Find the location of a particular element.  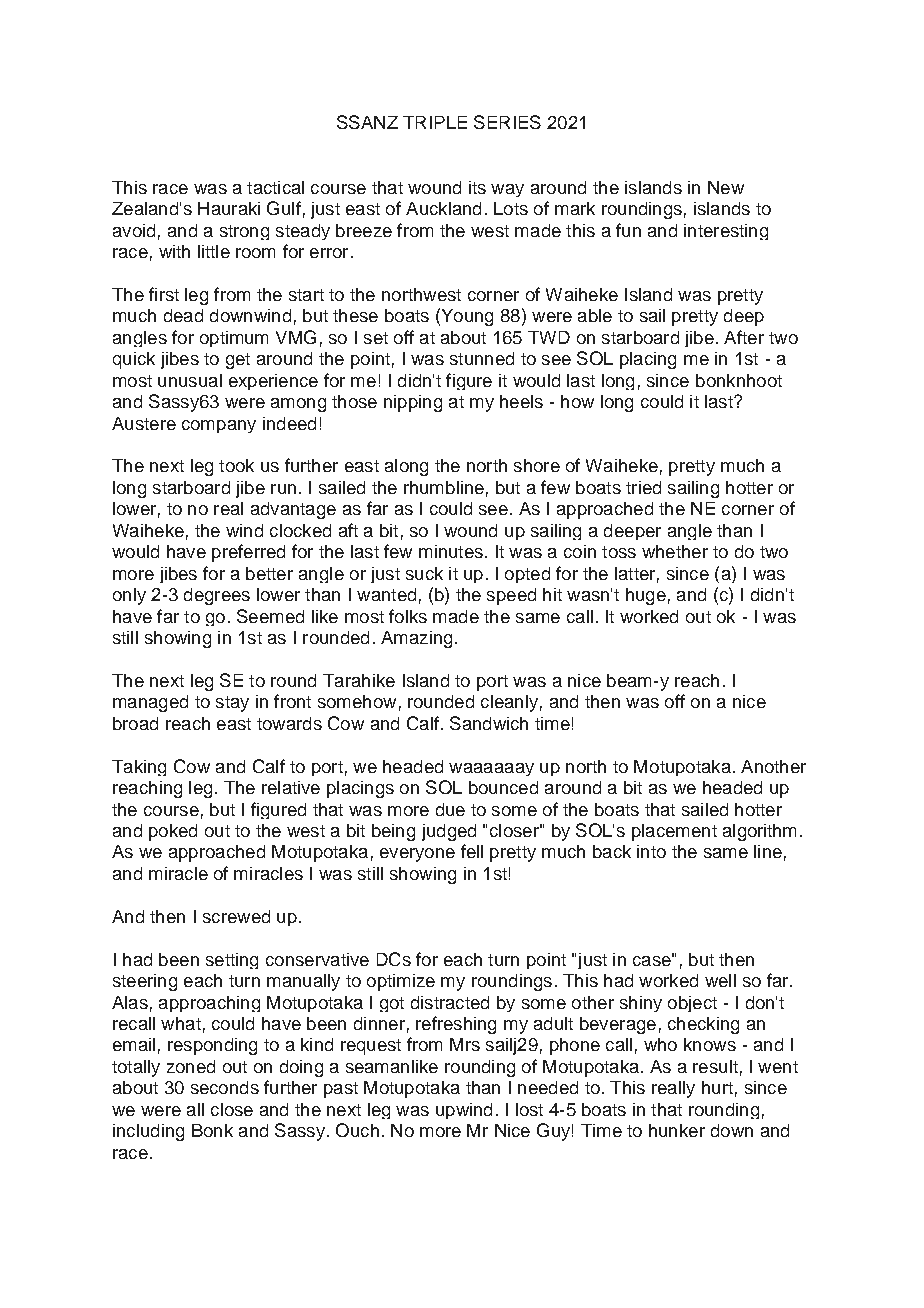

After is located at coordinates (744, 337).
